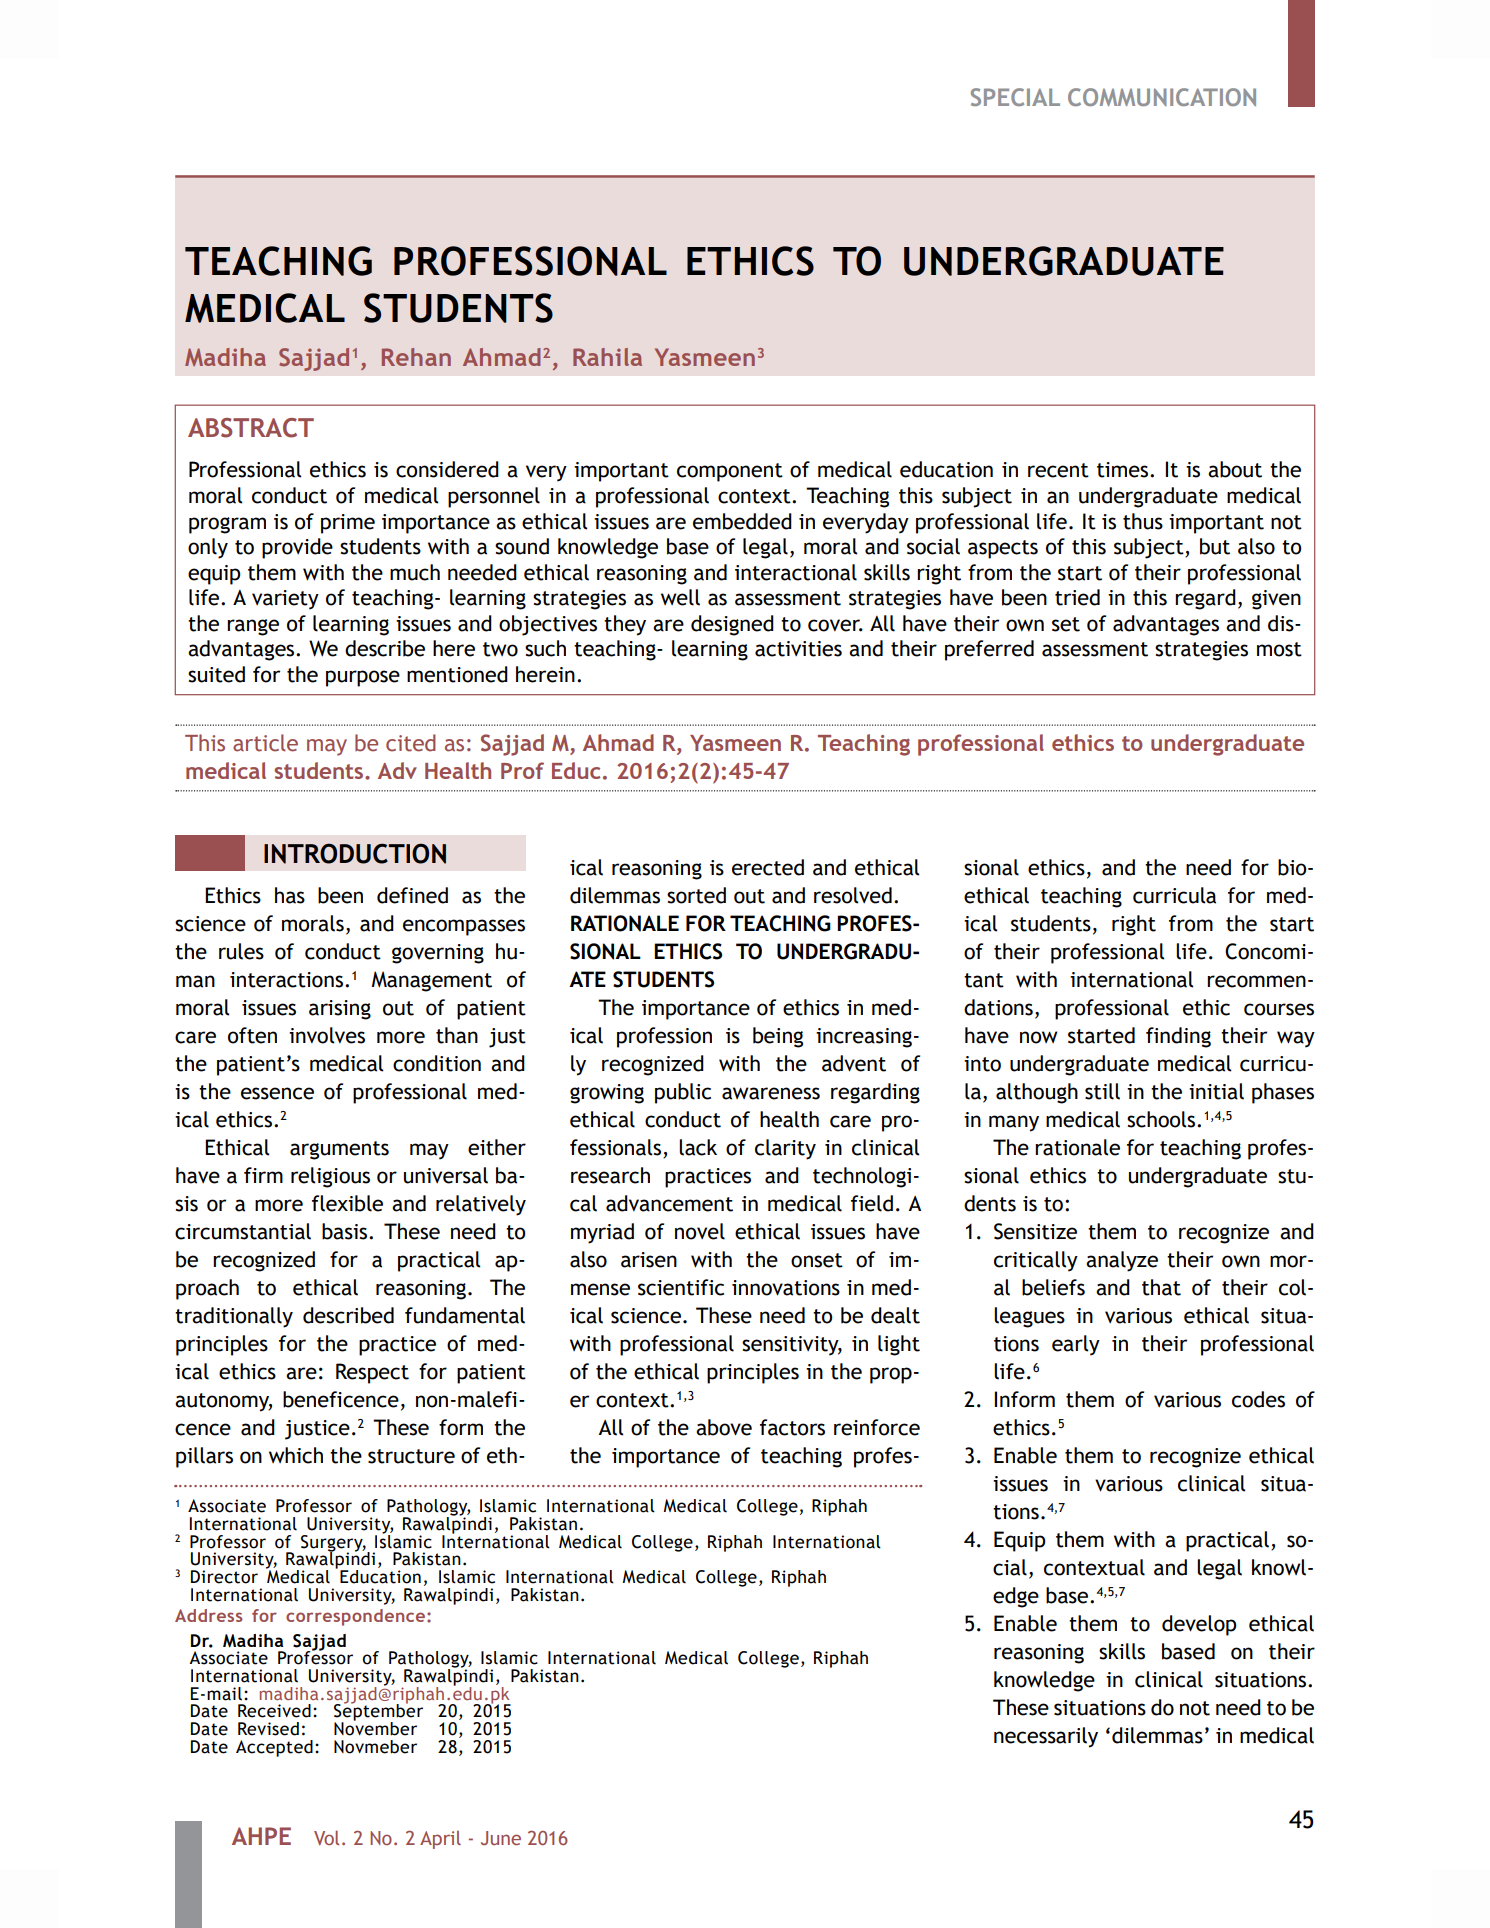  What do you see at coordinates (798, 649) in the screenshot?
I see `activities` at bounding box center [798, 649].
